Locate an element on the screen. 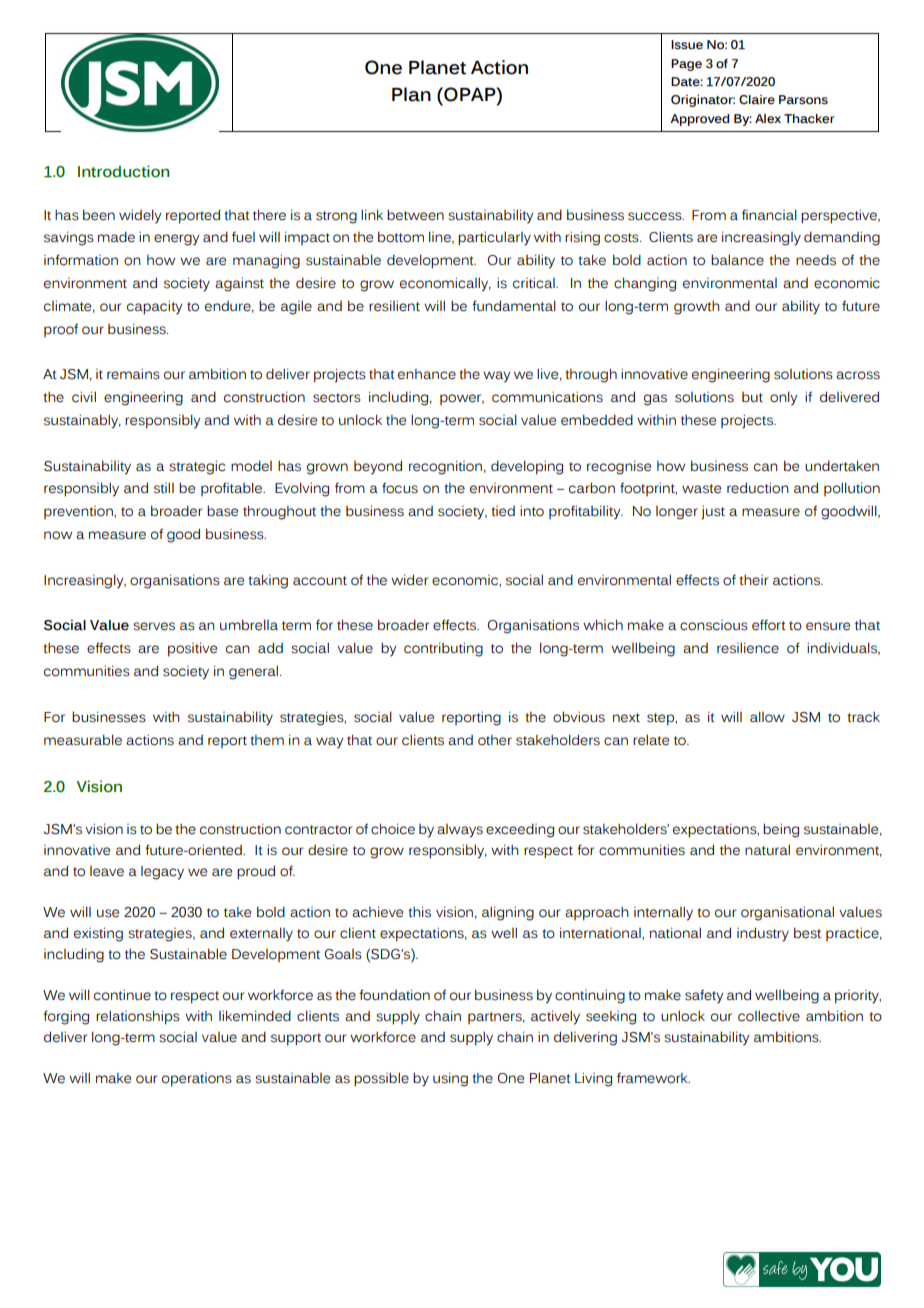 This screenshot has height=1308, width=924. Claire is located at coordinates (757, 99).
